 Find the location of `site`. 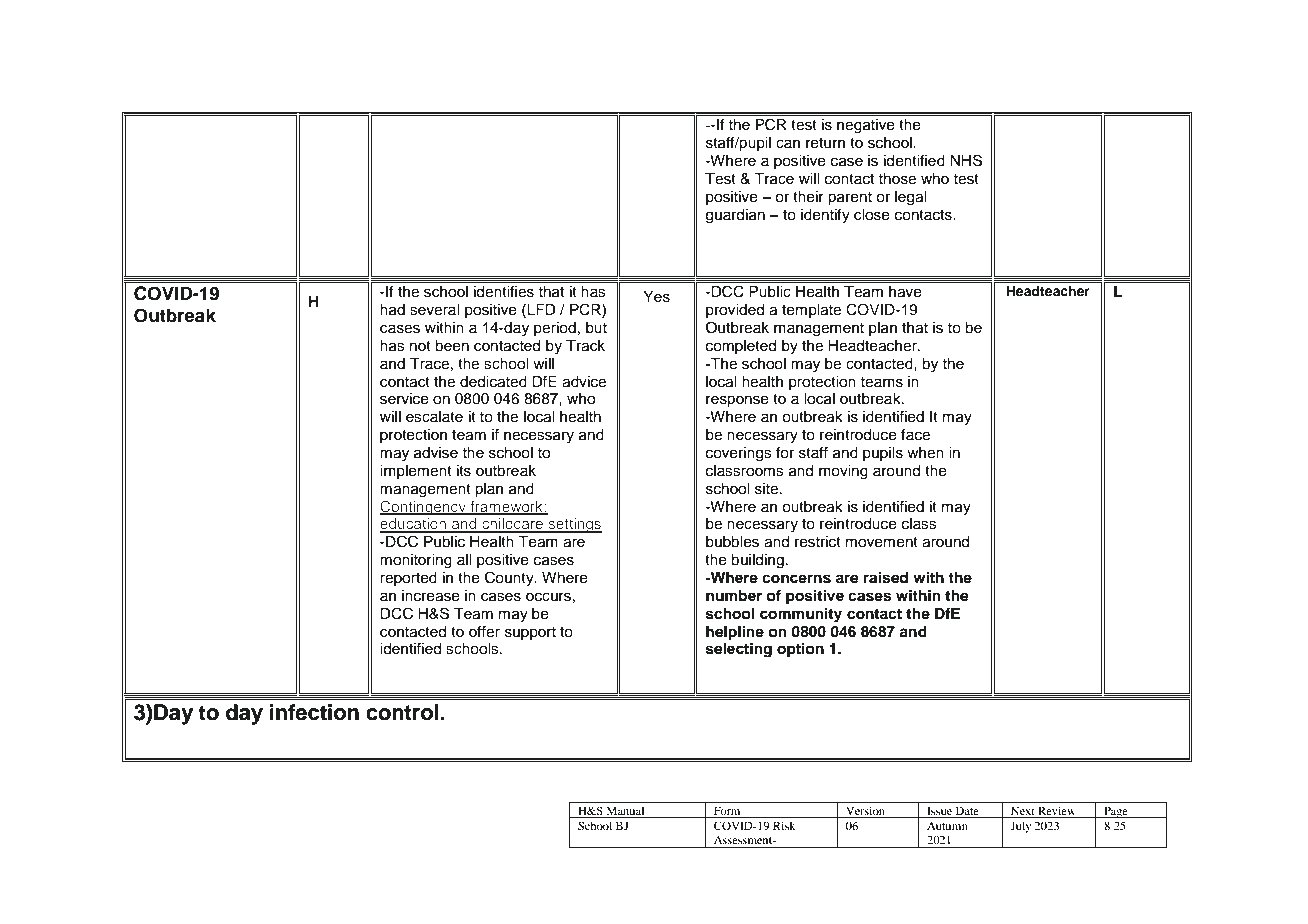

site is located at coordinates (768, 489).
